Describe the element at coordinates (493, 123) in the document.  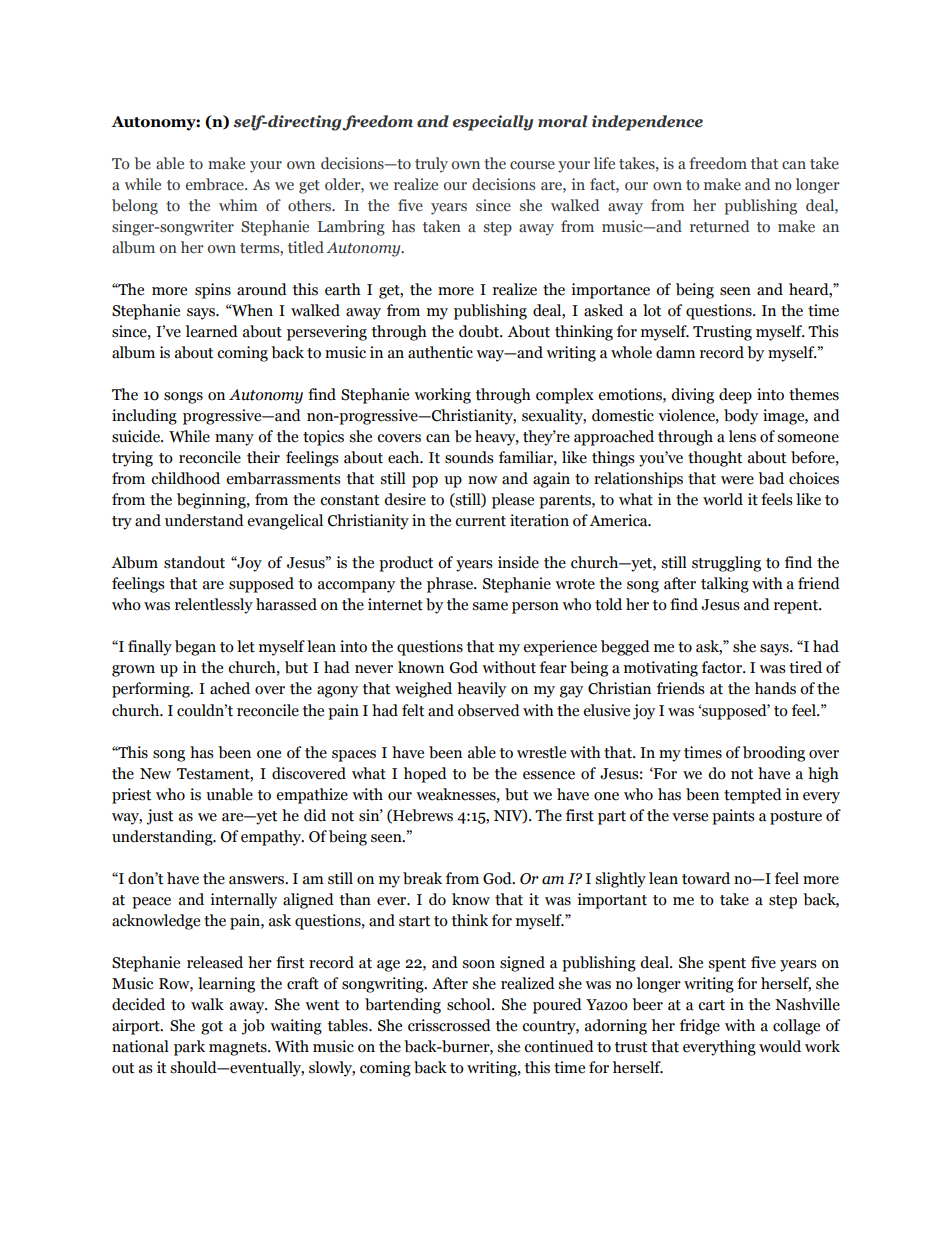
I see `especially` at that location.
